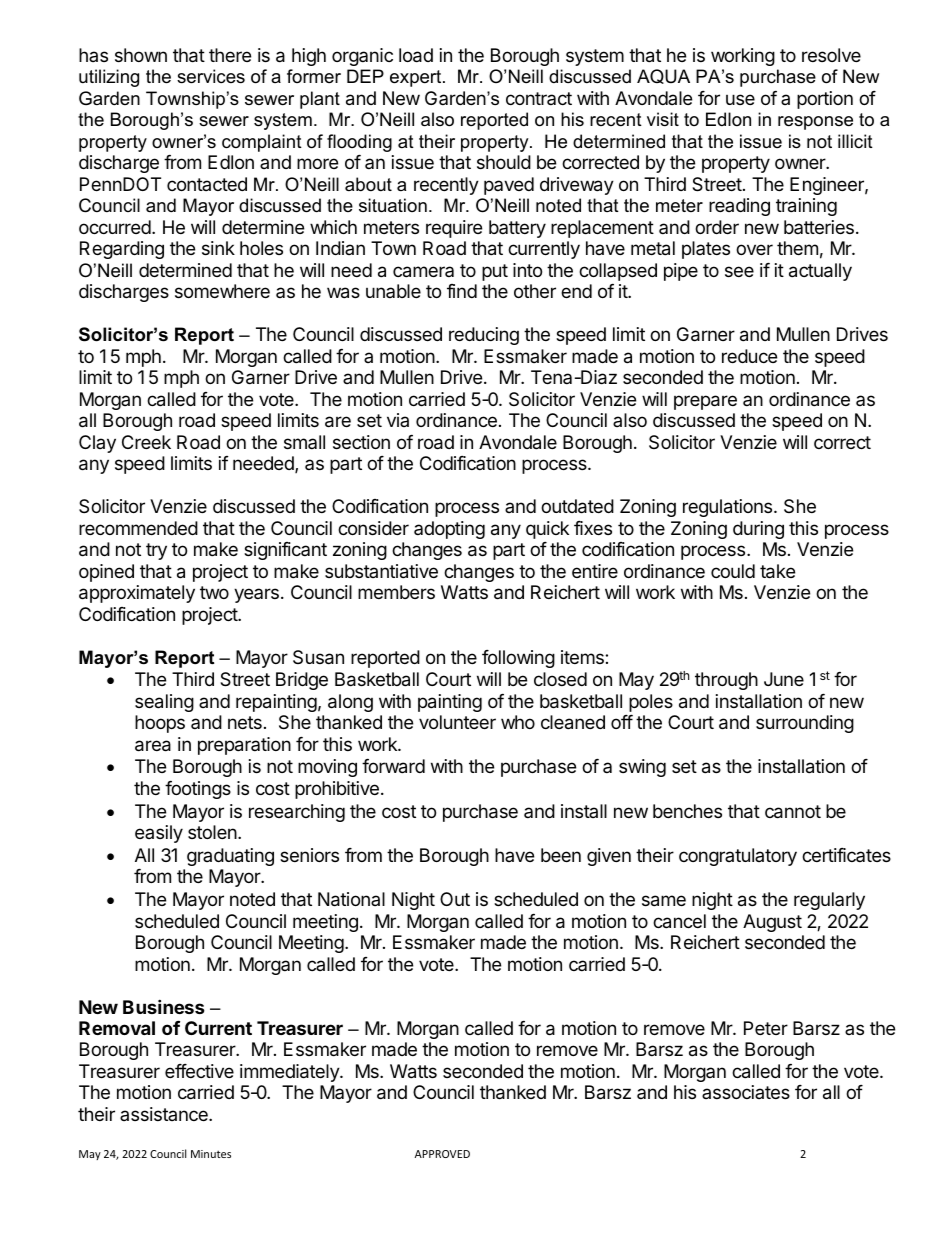 This document has height=1233, width=952. Describe the element at coordinates (561, 855) in the document. I see `been` at that location.
